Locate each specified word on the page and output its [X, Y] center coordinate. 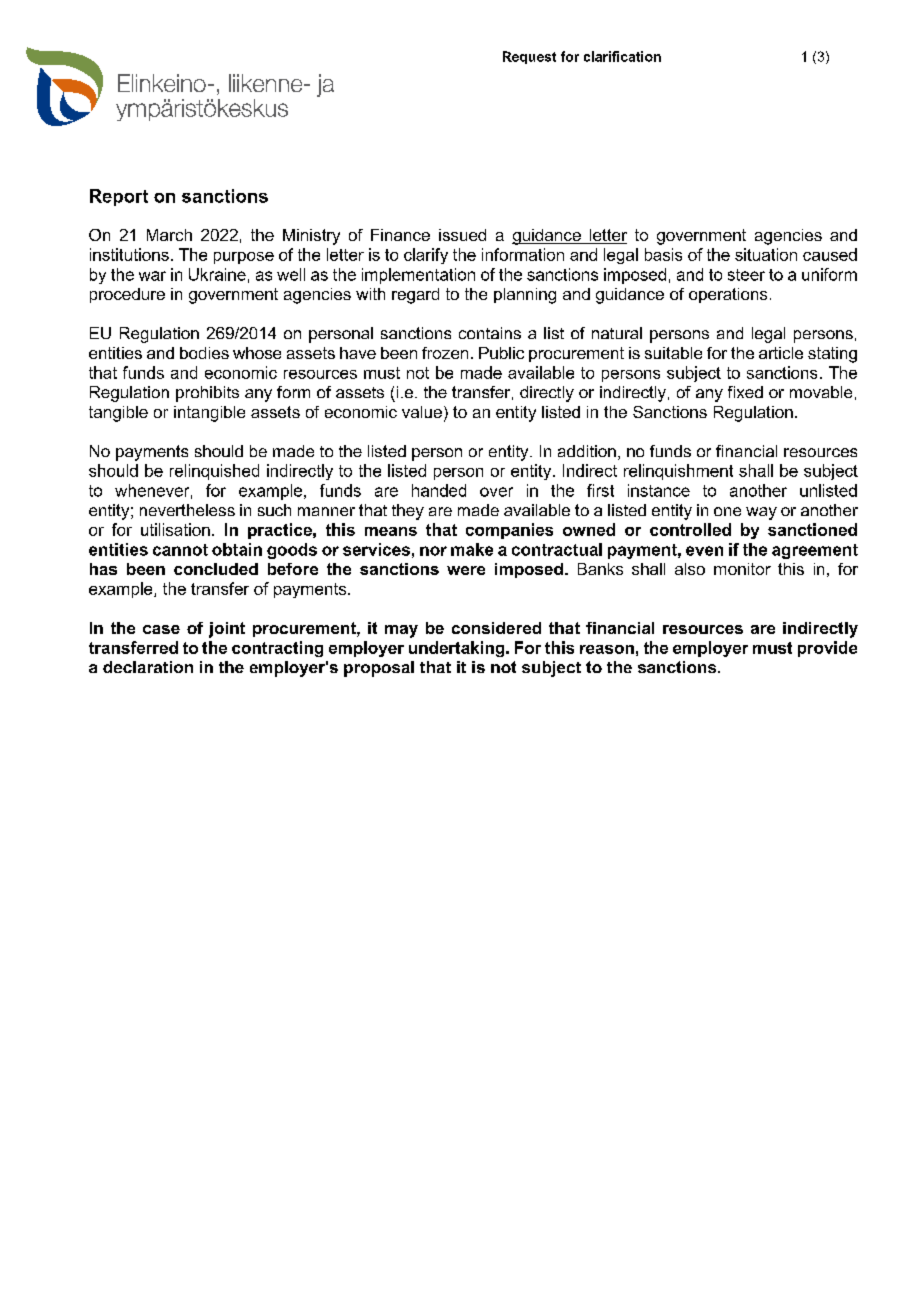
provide [827, 649]
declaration [148, 667]
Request [529, 57]
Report [119, 197]
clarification [622, 56]
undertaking [458, 649]
